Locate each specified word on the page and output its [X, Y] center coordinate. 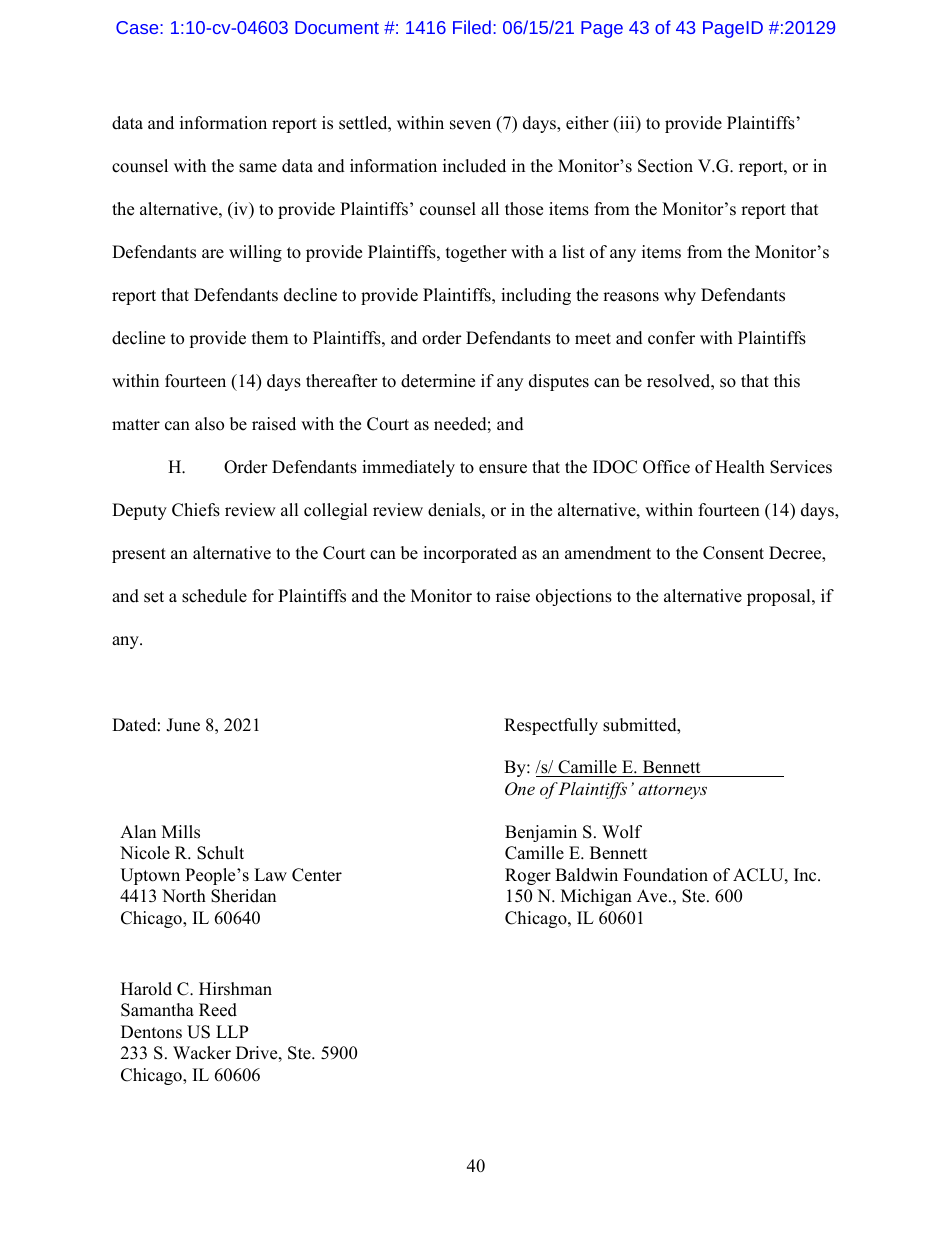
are [213, 254]
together [476, 253]
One [520, 789]
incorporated [470, 554]
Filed [472, 27]
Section [665, 166]
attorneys [672, 791]
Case [138, 27]
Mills [181, 832]
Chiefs [196, 510]
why [680, 296]
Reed [218, 1010]
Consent [733, 553]
